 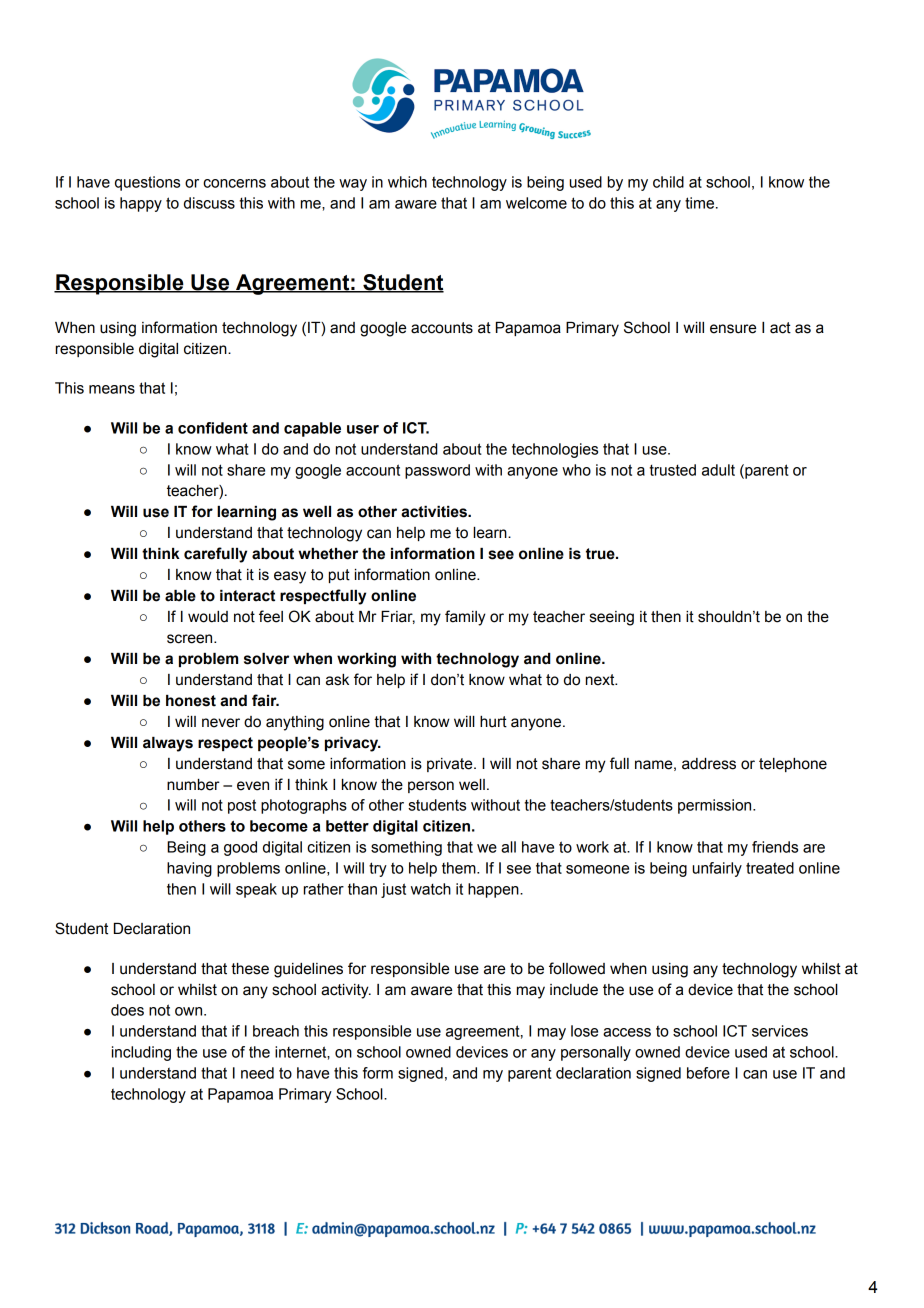 I want to click on private, so click(x=451, y=765).
